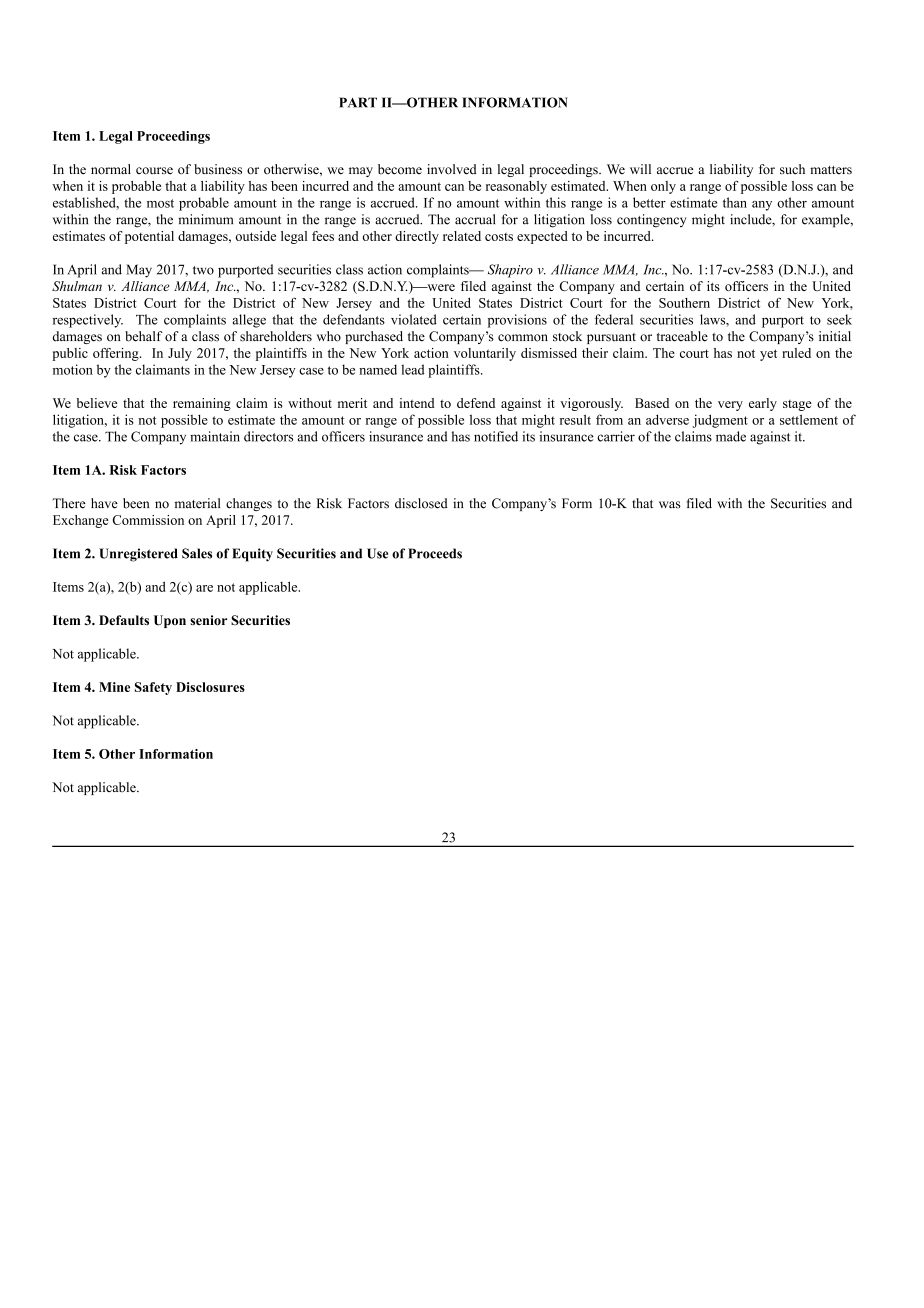  What do you see at coordinates (792, 169) in the screenshot?
I see `such` at bounding box center [792, 169].
